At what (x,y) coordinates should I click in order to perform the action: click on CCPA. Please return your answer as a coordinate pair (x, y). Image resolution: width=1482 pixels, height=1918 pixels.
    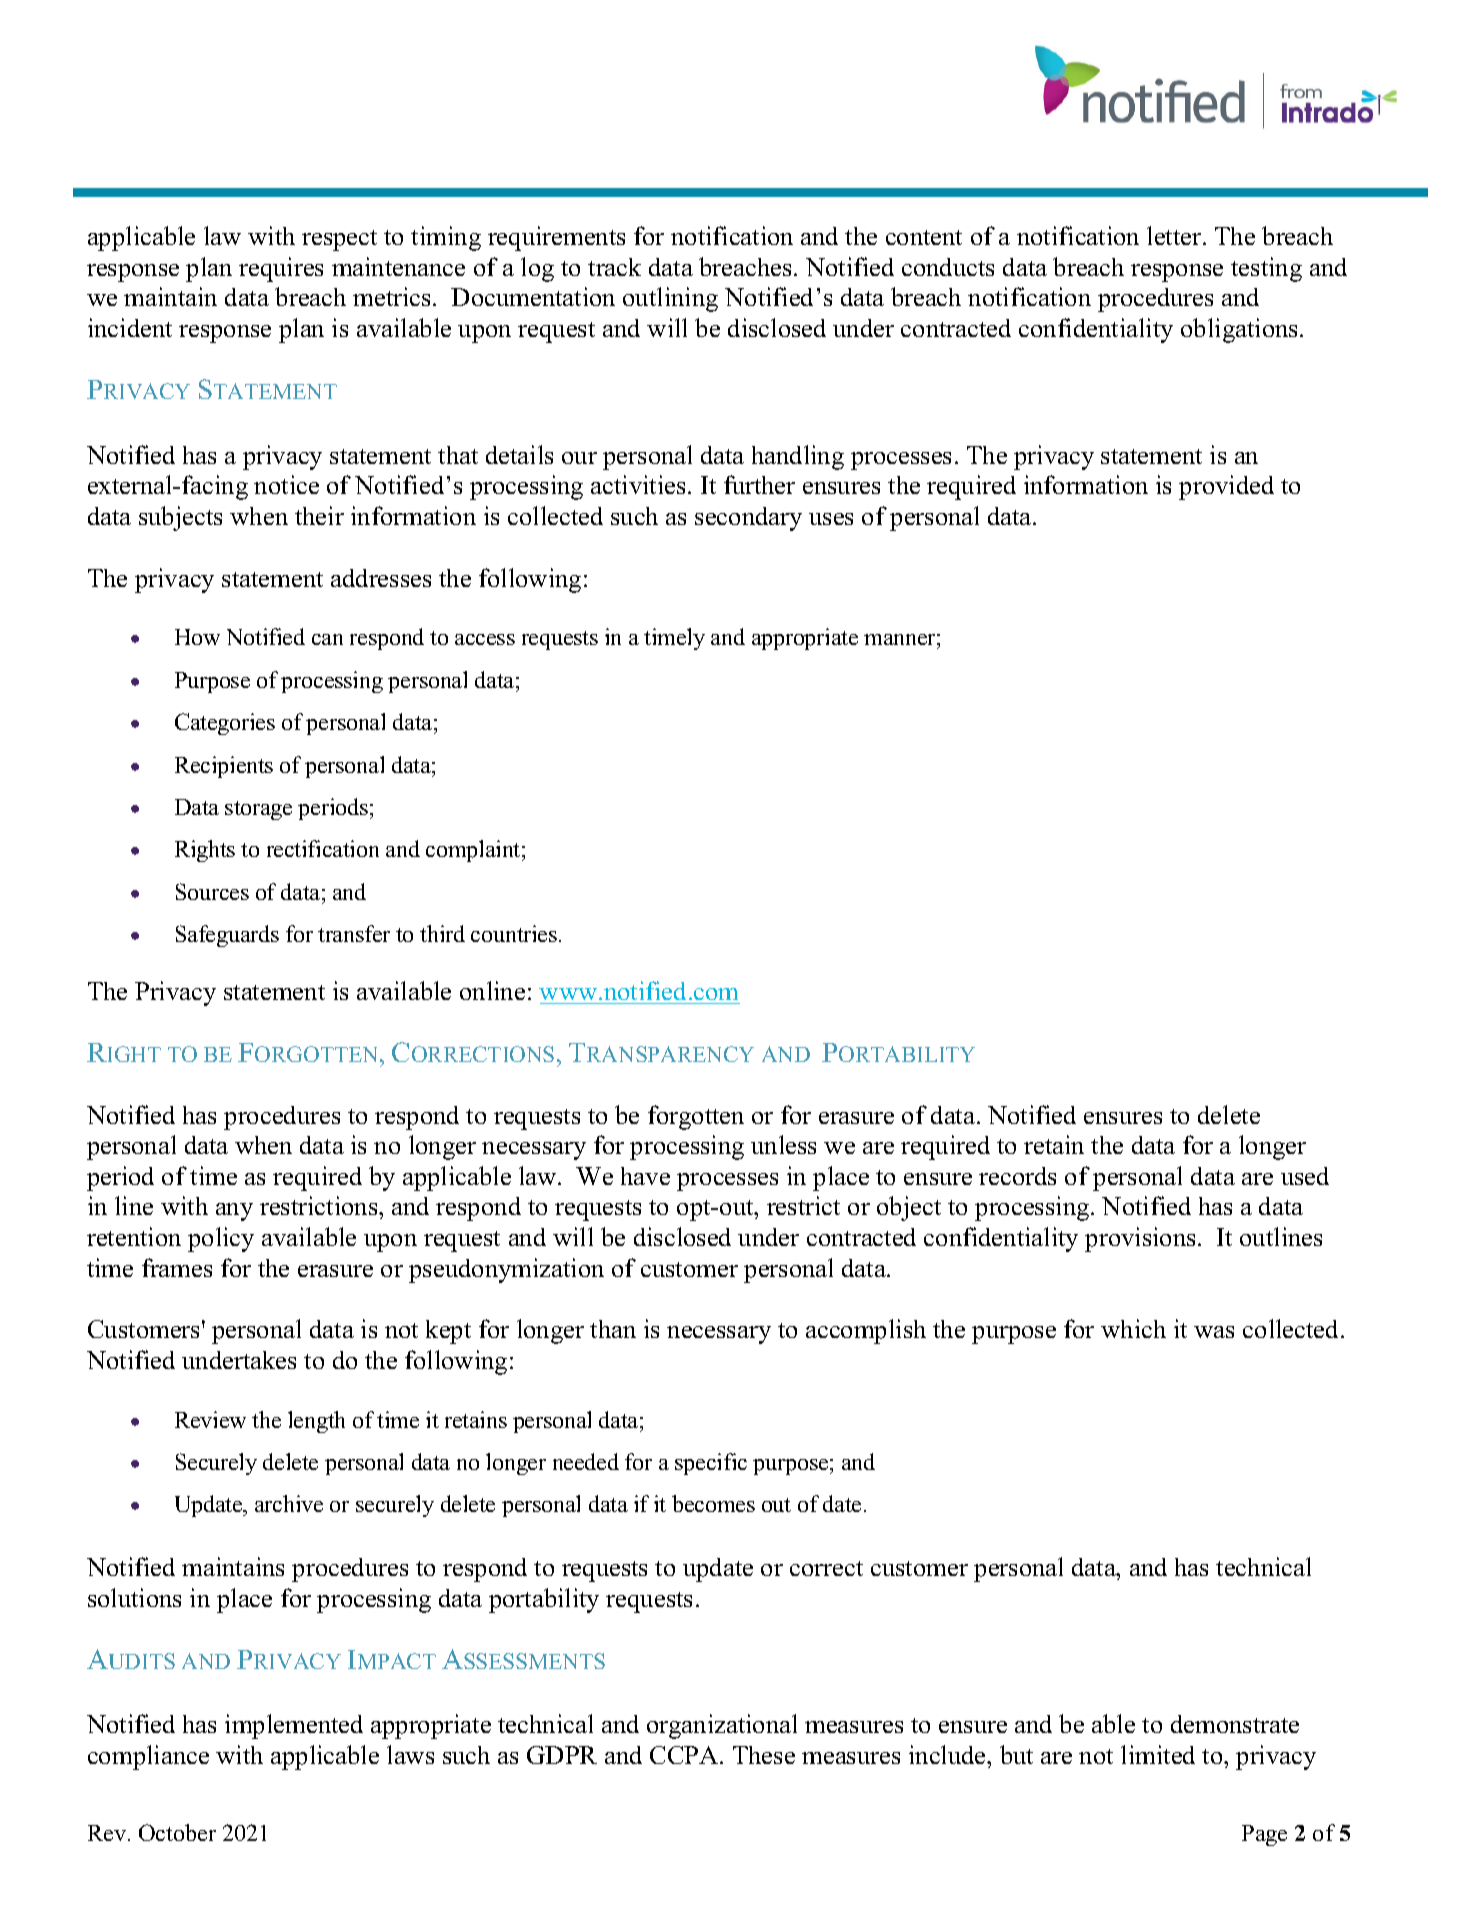
    Looking at the image, I should click on (685, 1755).
